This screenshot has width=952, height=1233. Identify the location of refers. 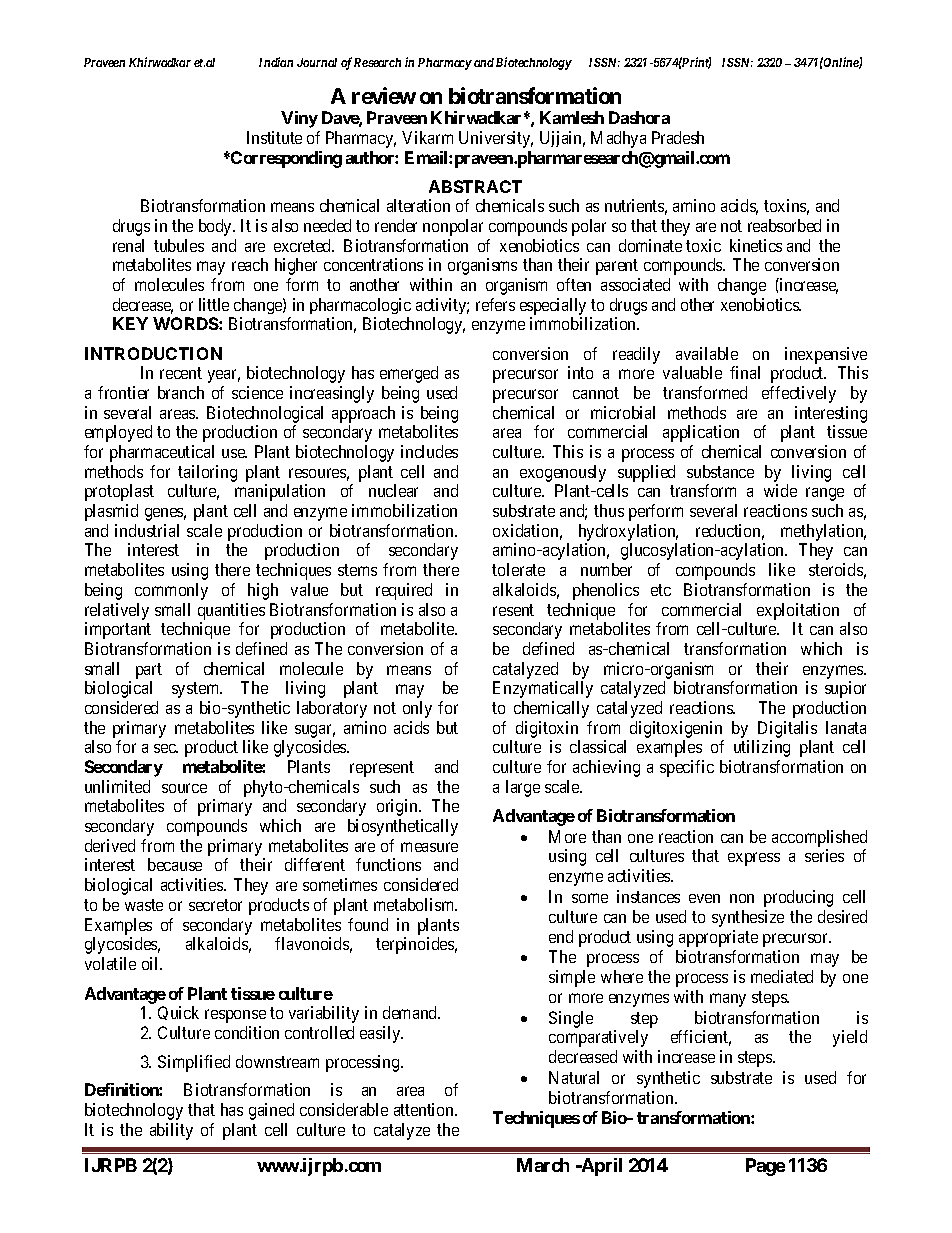
(495, 304).
